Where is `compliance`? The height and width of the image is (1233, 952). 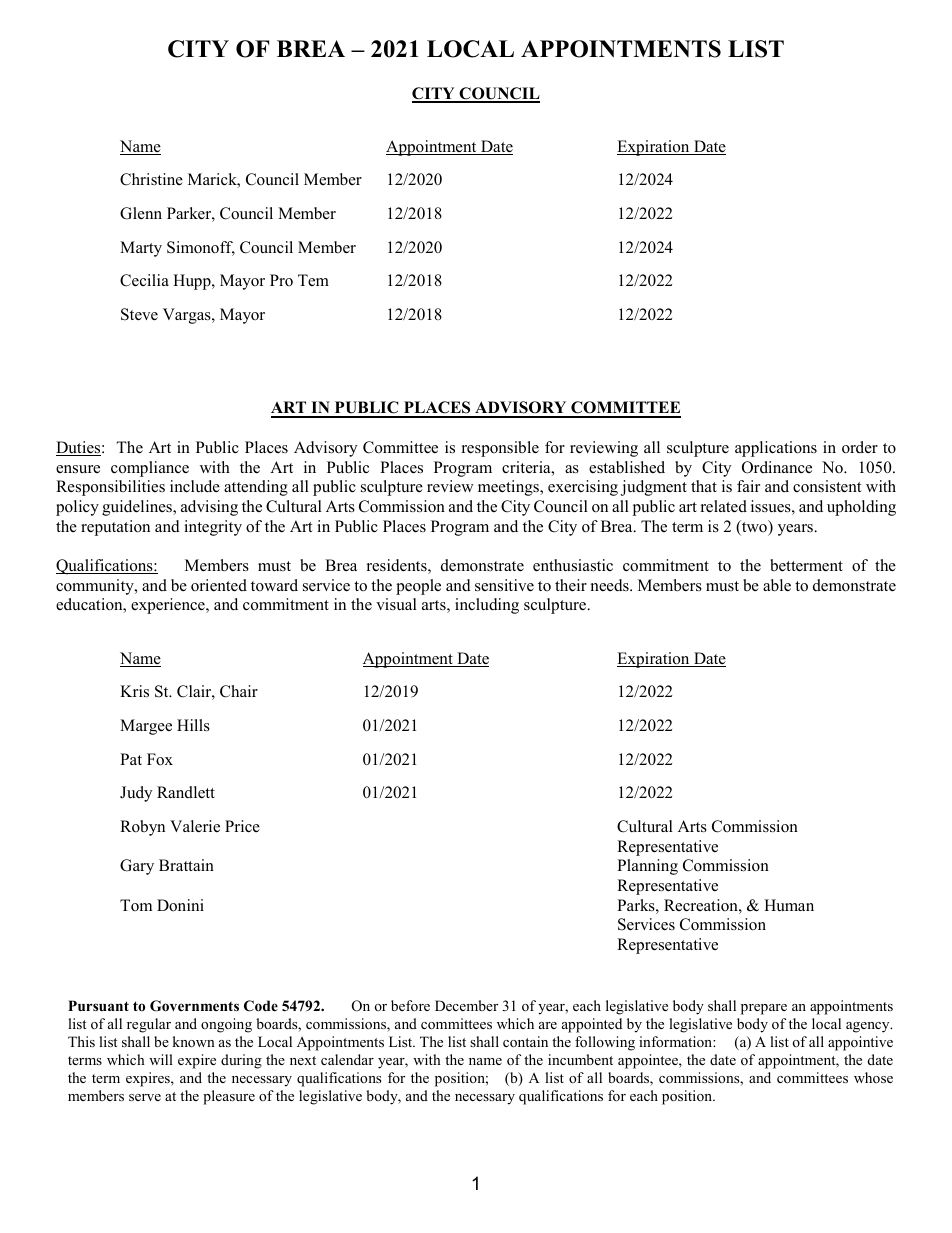
compliance is located at coordinates (150, 469).
